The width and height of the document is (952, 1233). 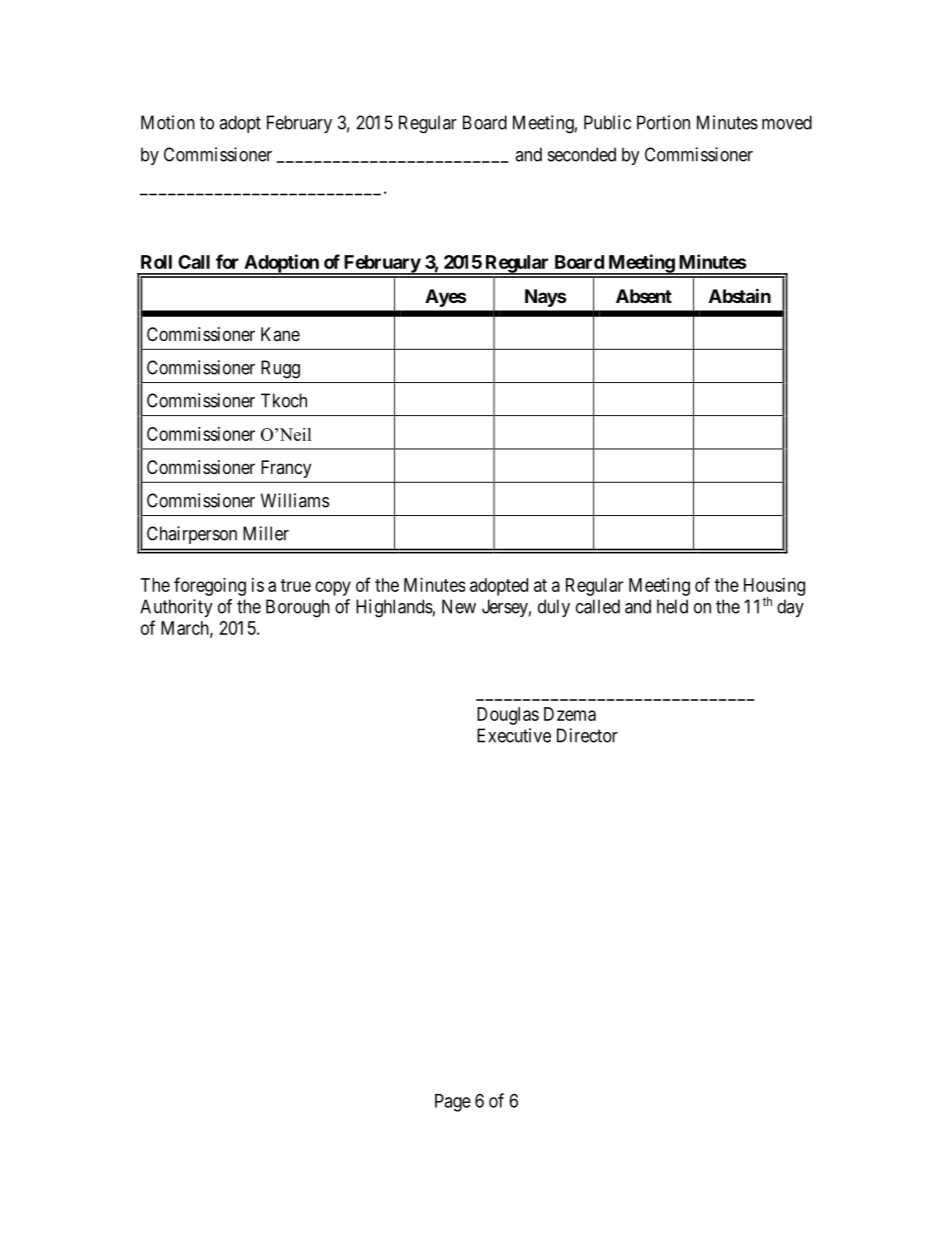 I want to click on Williams, so click(x=295, y=500).
